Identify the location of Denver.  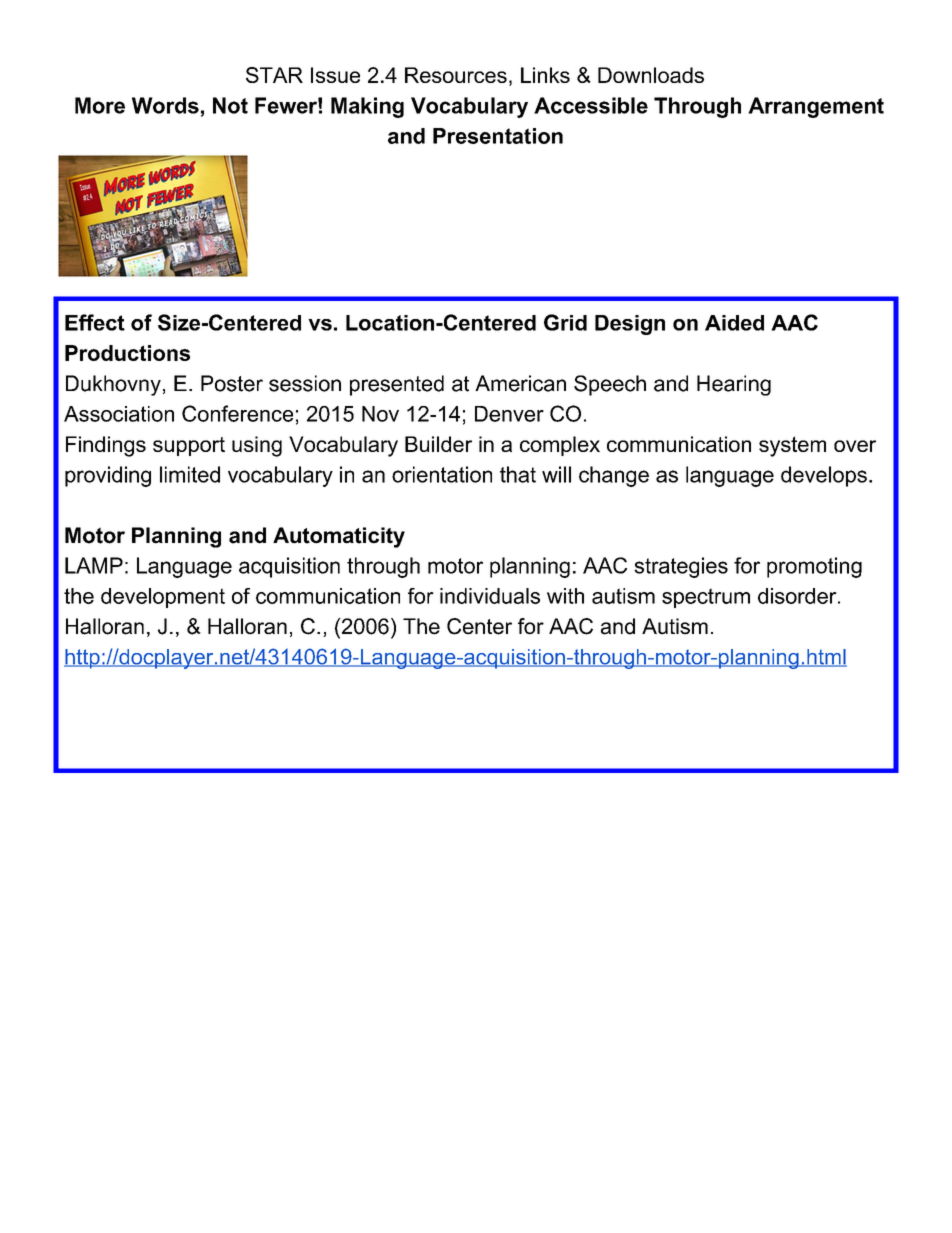
(509, 414).
